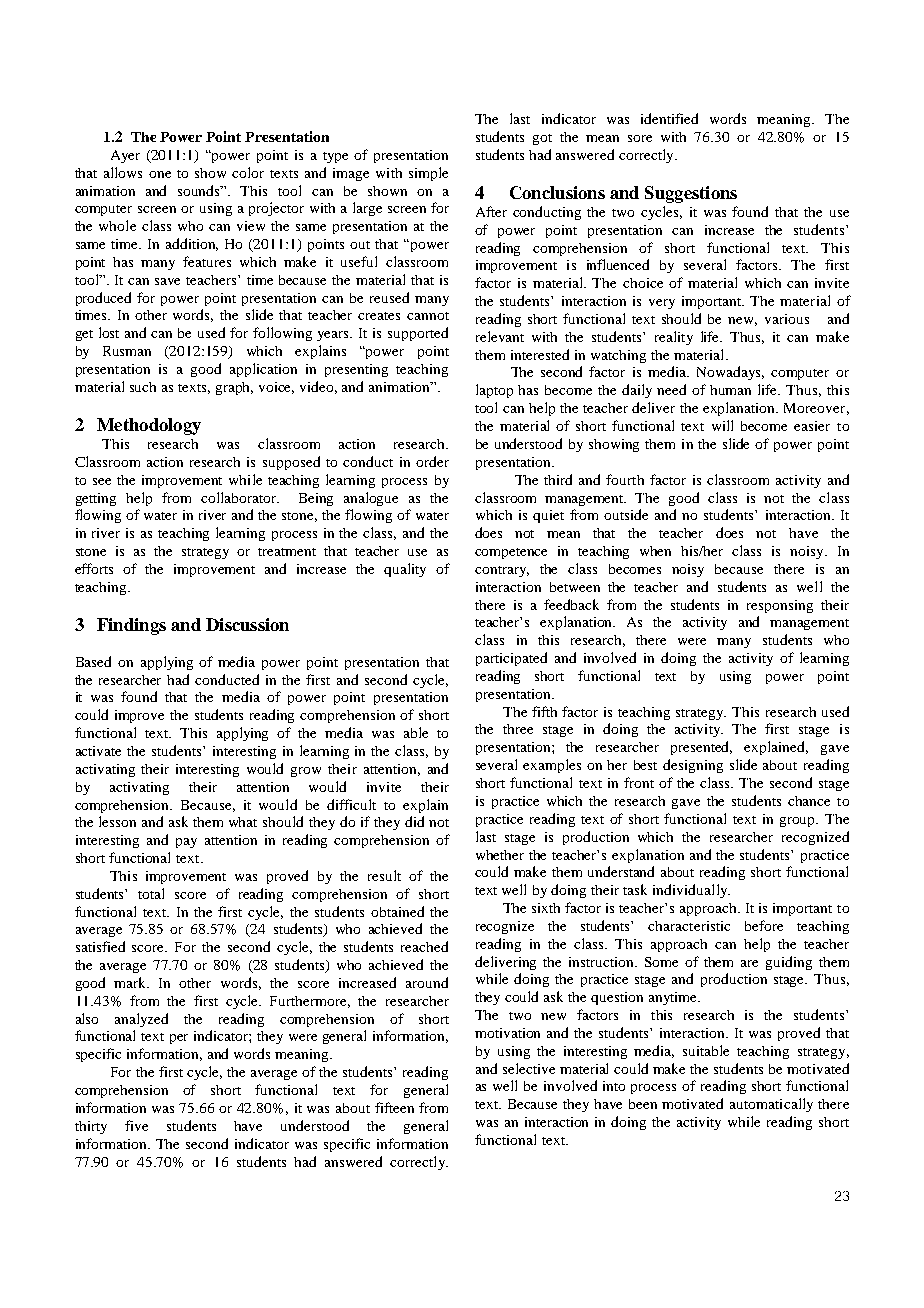  What do you see at coordinates (691, 891) in the document?
I see `individually` at bounding box center [691, 891].
